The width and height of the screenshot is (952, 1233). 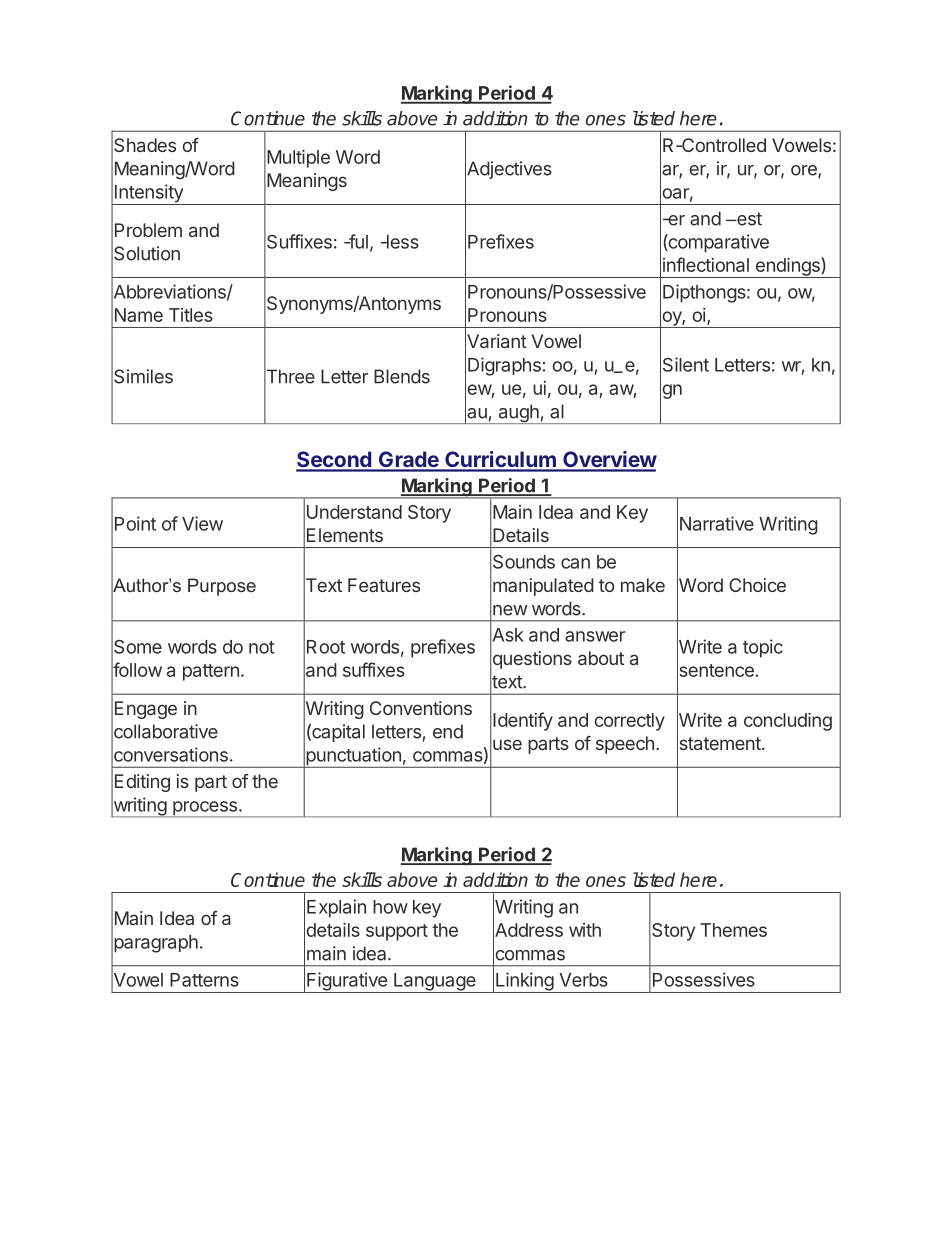 What do you see at coordinates (222, 587) in the screenshot?
I see `Purpose` at bounding box center [222, 587].
